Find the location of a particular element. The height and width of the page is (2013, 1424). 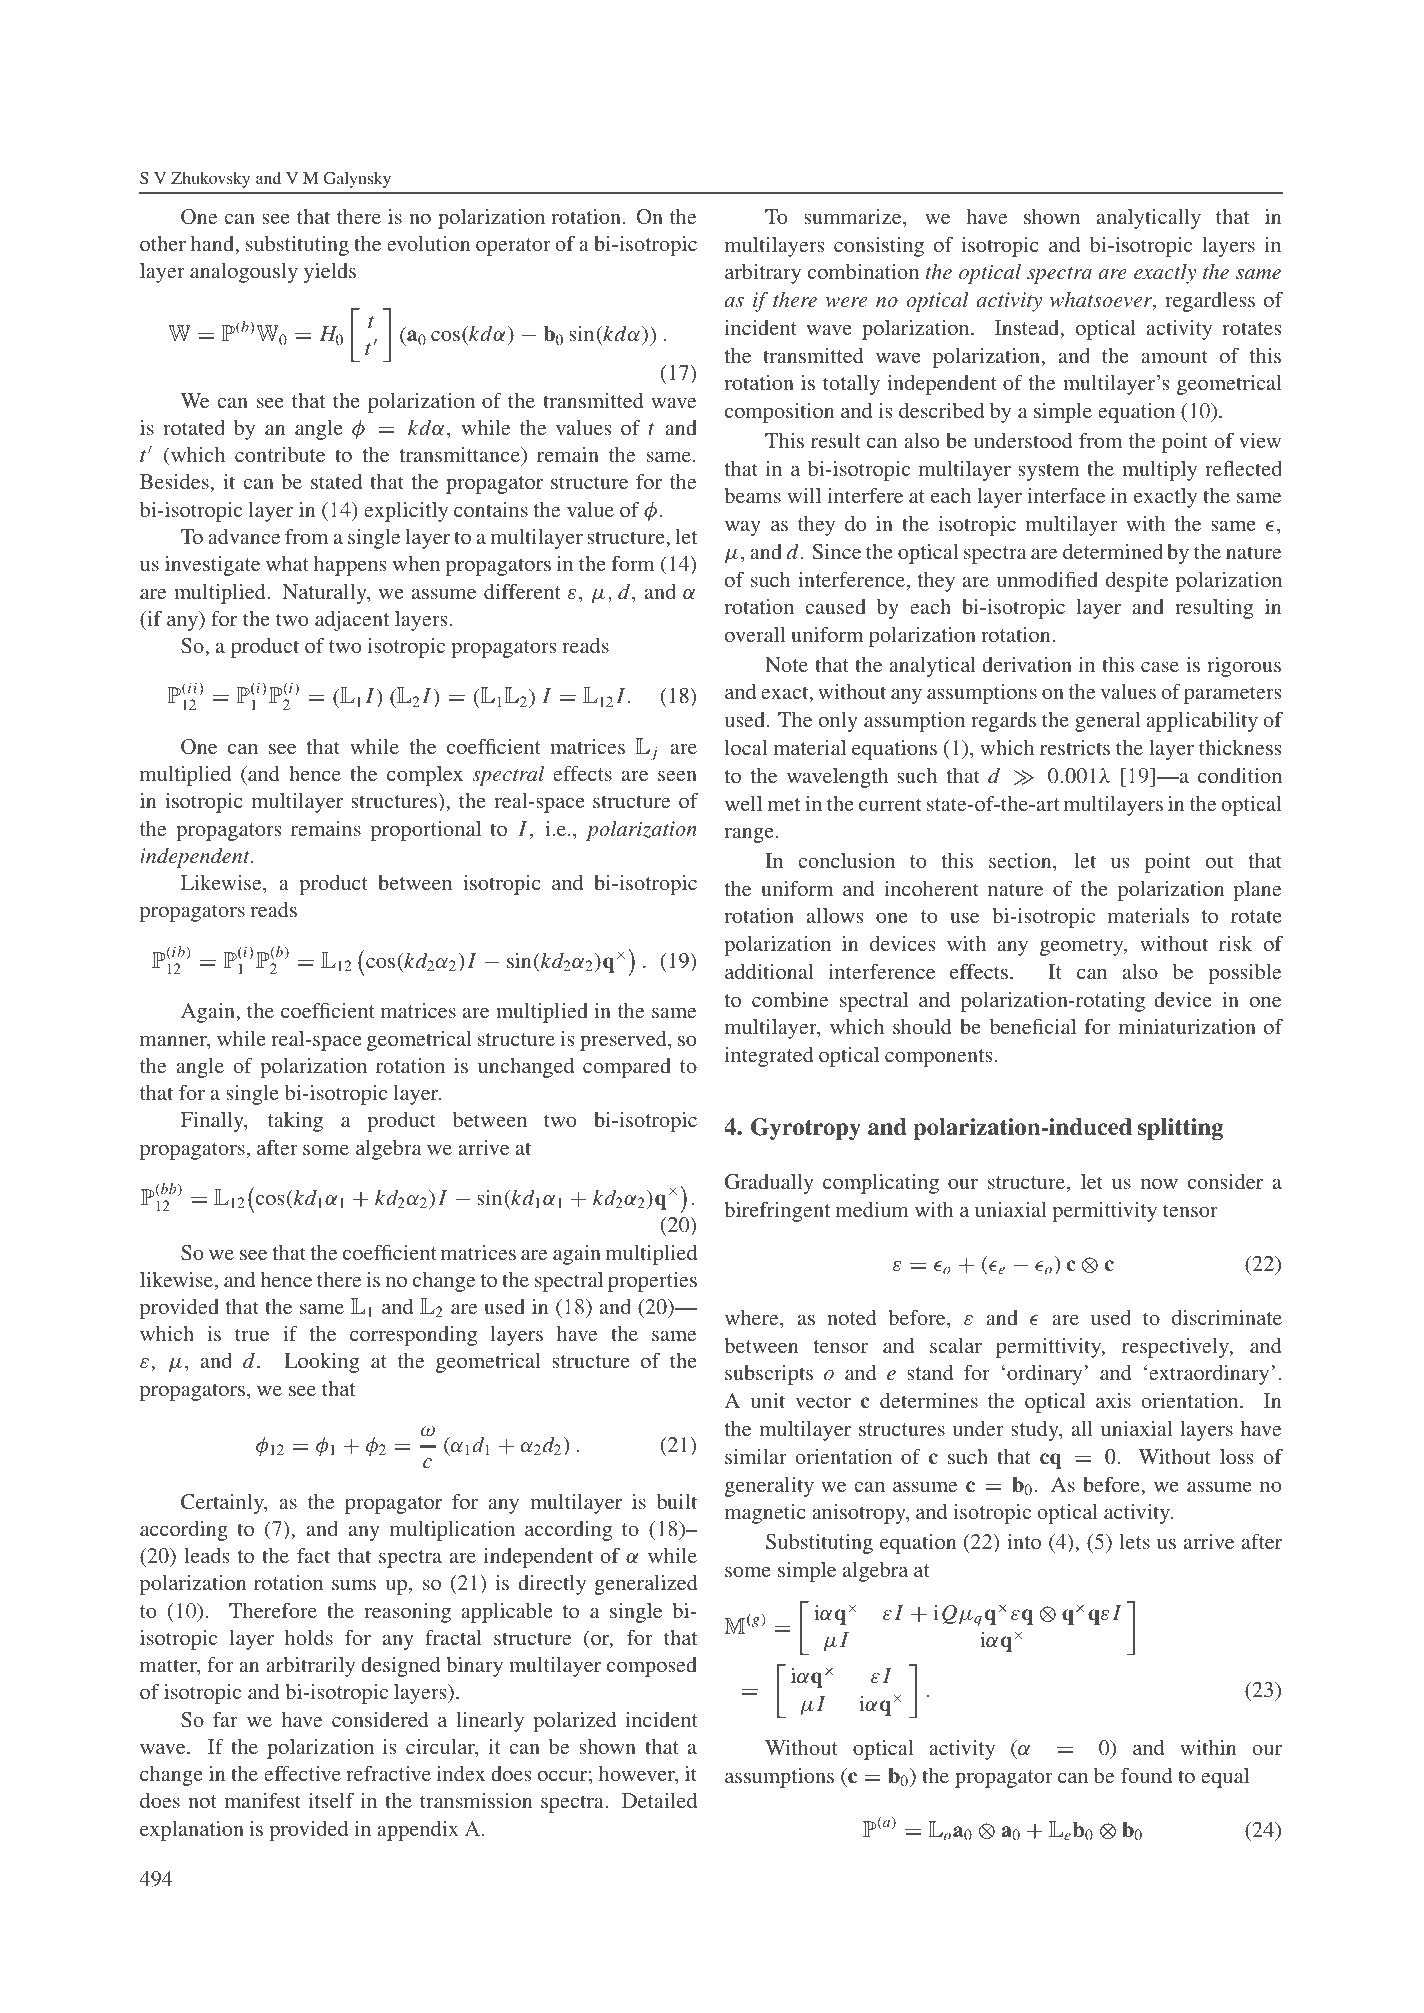

properties is located at coordinates (652, 1282).
